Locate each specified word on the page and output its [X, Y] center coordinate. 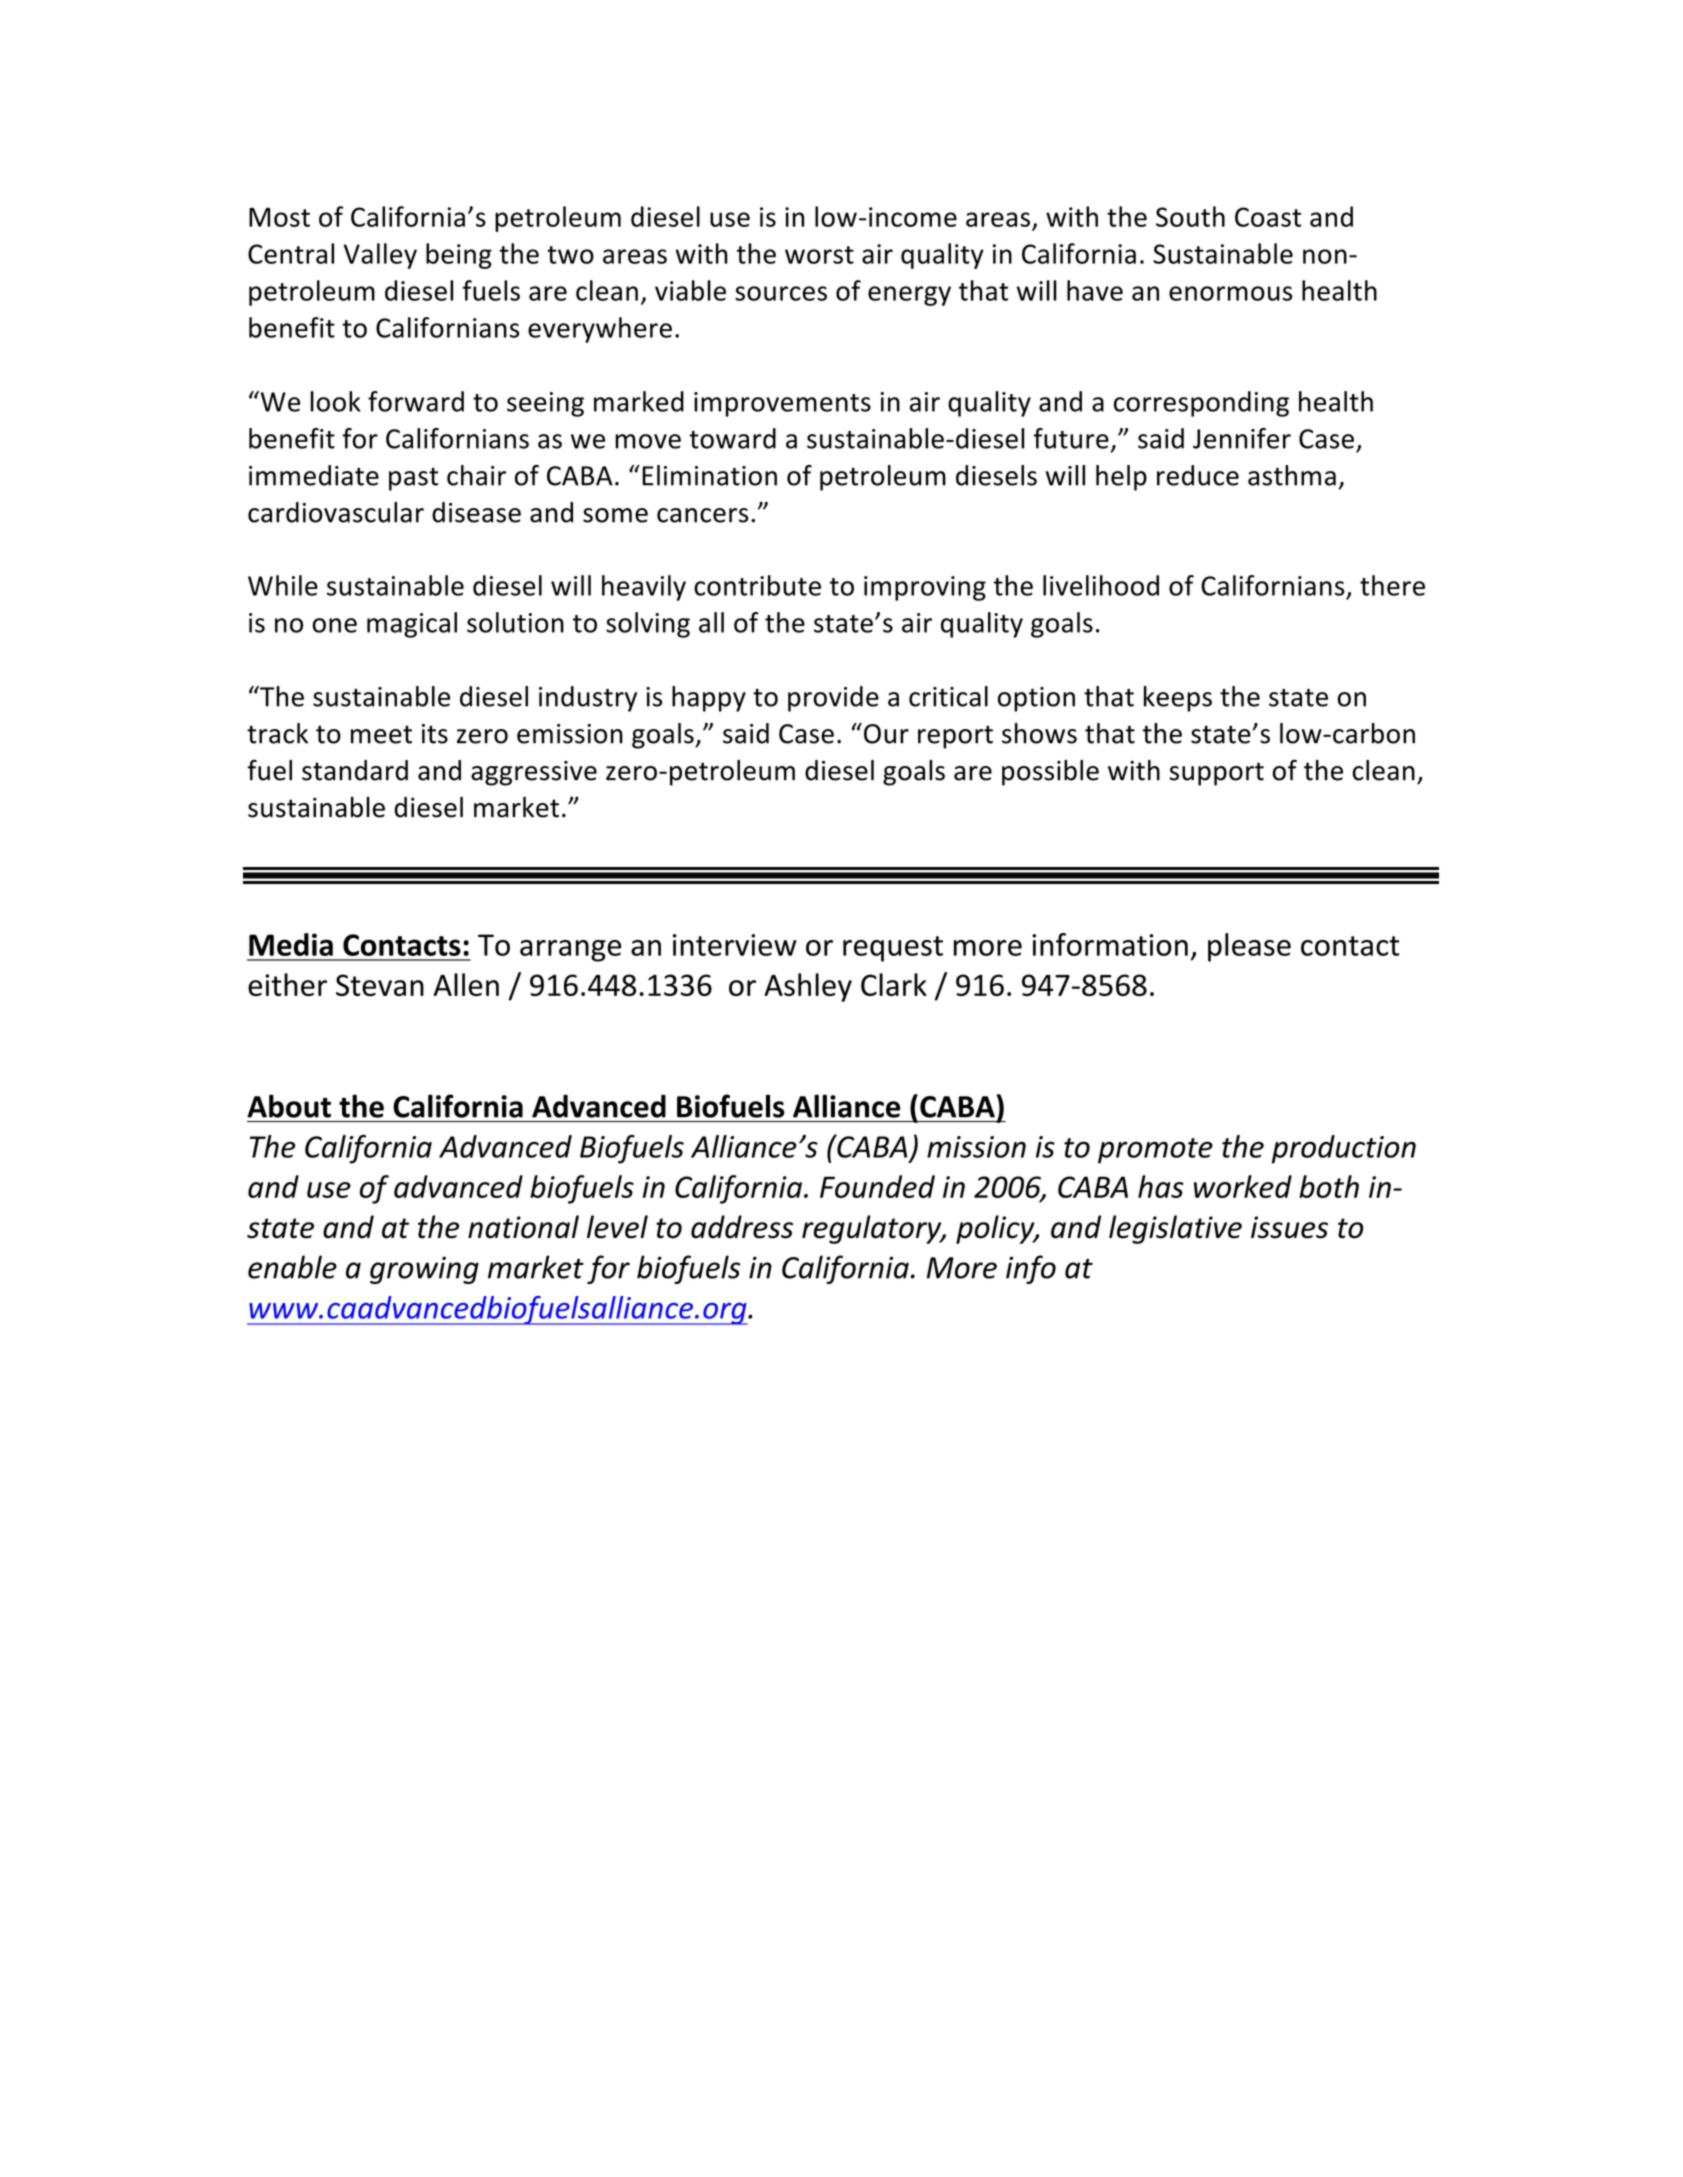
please [1249, 947]
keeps [1178, 699]
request [893, 949]
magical [412, 625]
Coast [1268, 217]
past [413, 479]
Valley [380, 256]
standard [355, 770]
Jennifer [1242, 438]
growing [424, 1270]
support [1216, 774]
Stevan [380, 985]
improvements [782, 404]
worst [819, 255]
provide [833, 699]
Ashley [808, 987]
